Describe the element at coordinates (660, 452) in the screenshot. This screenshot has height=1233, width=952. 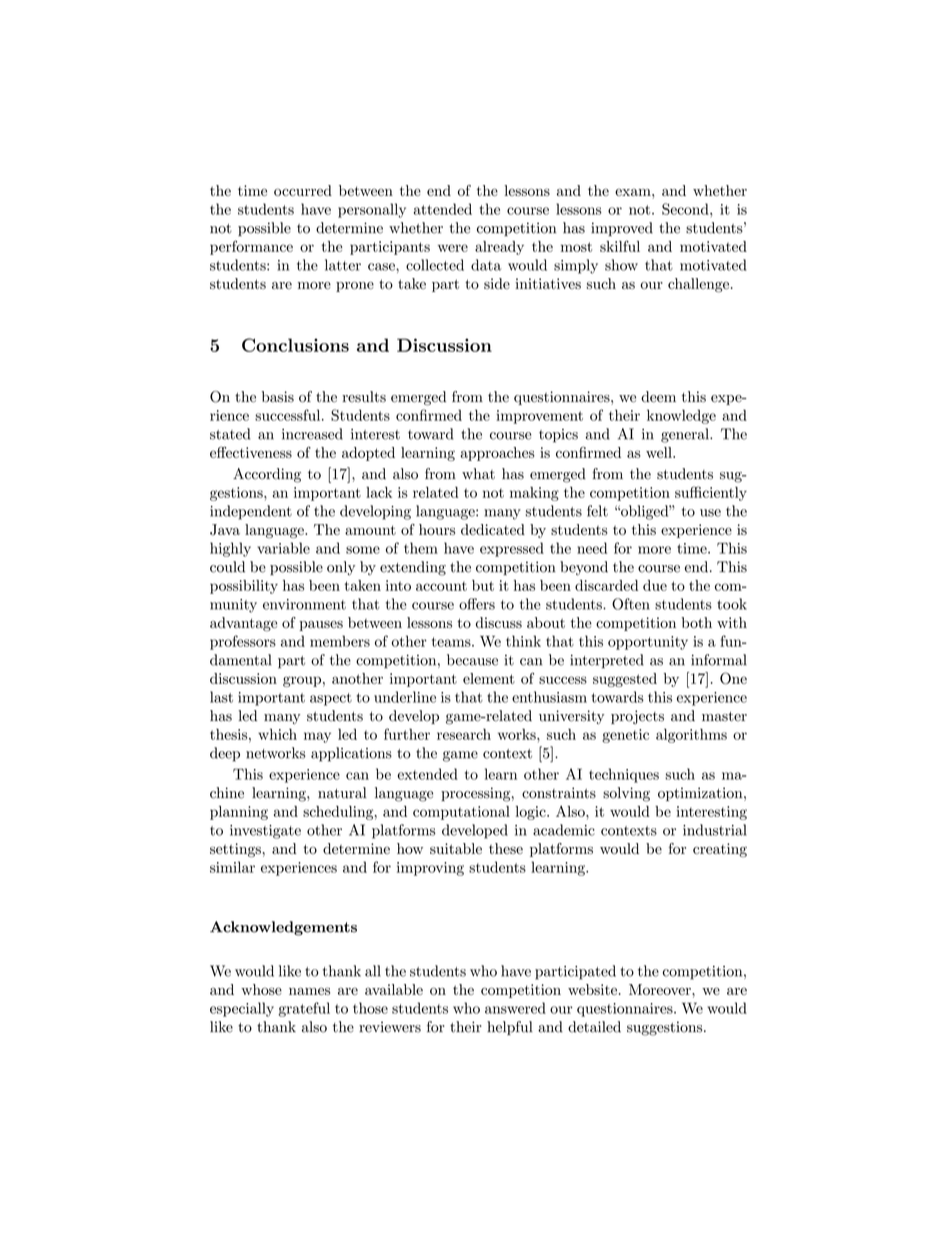
I see `well` at that location.
